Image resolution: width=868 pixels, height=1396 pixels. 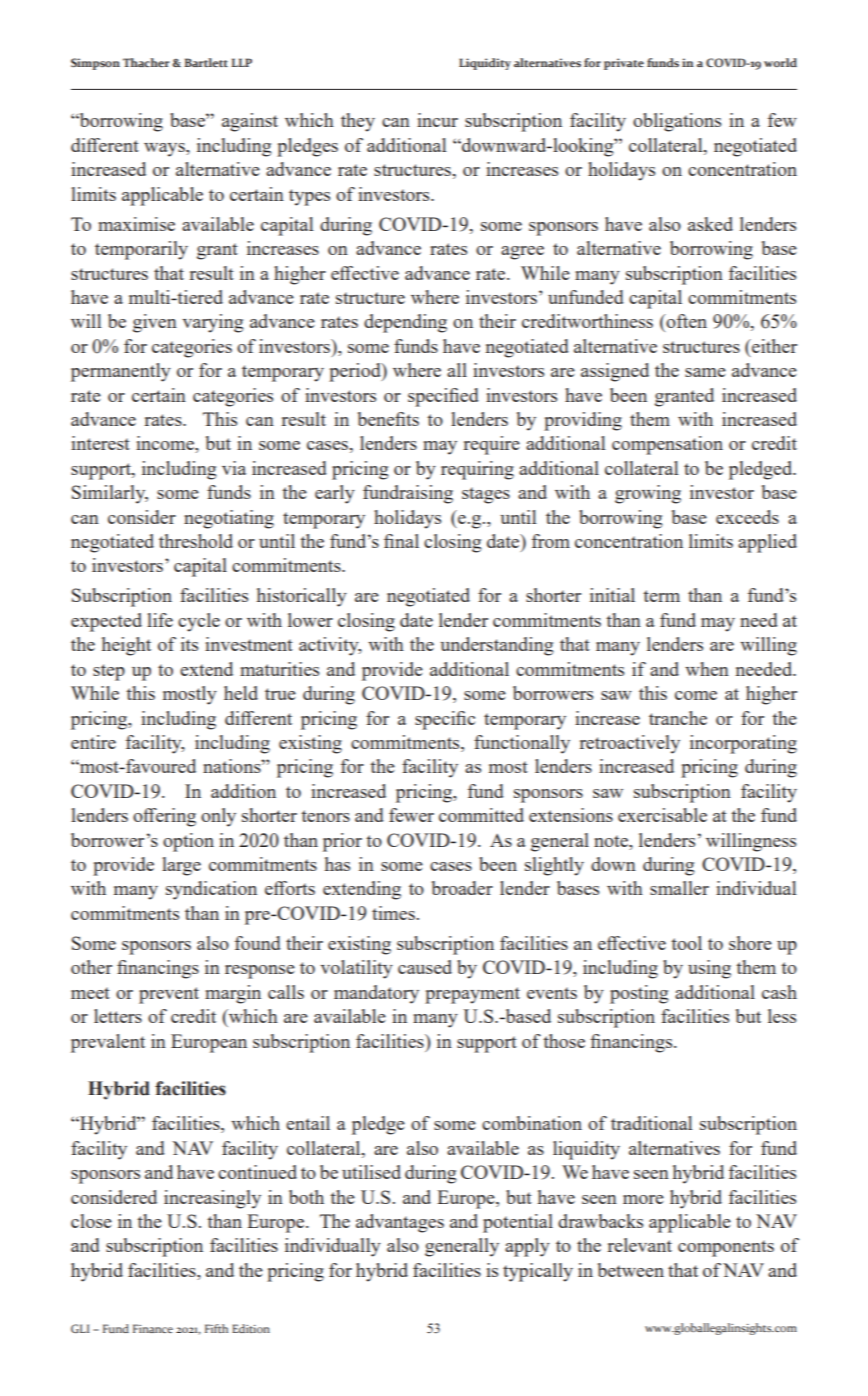 What do you see at coordinates (206, 62) in the screenshot?
I see `Bartlett` at bounding box center [206, 62].
